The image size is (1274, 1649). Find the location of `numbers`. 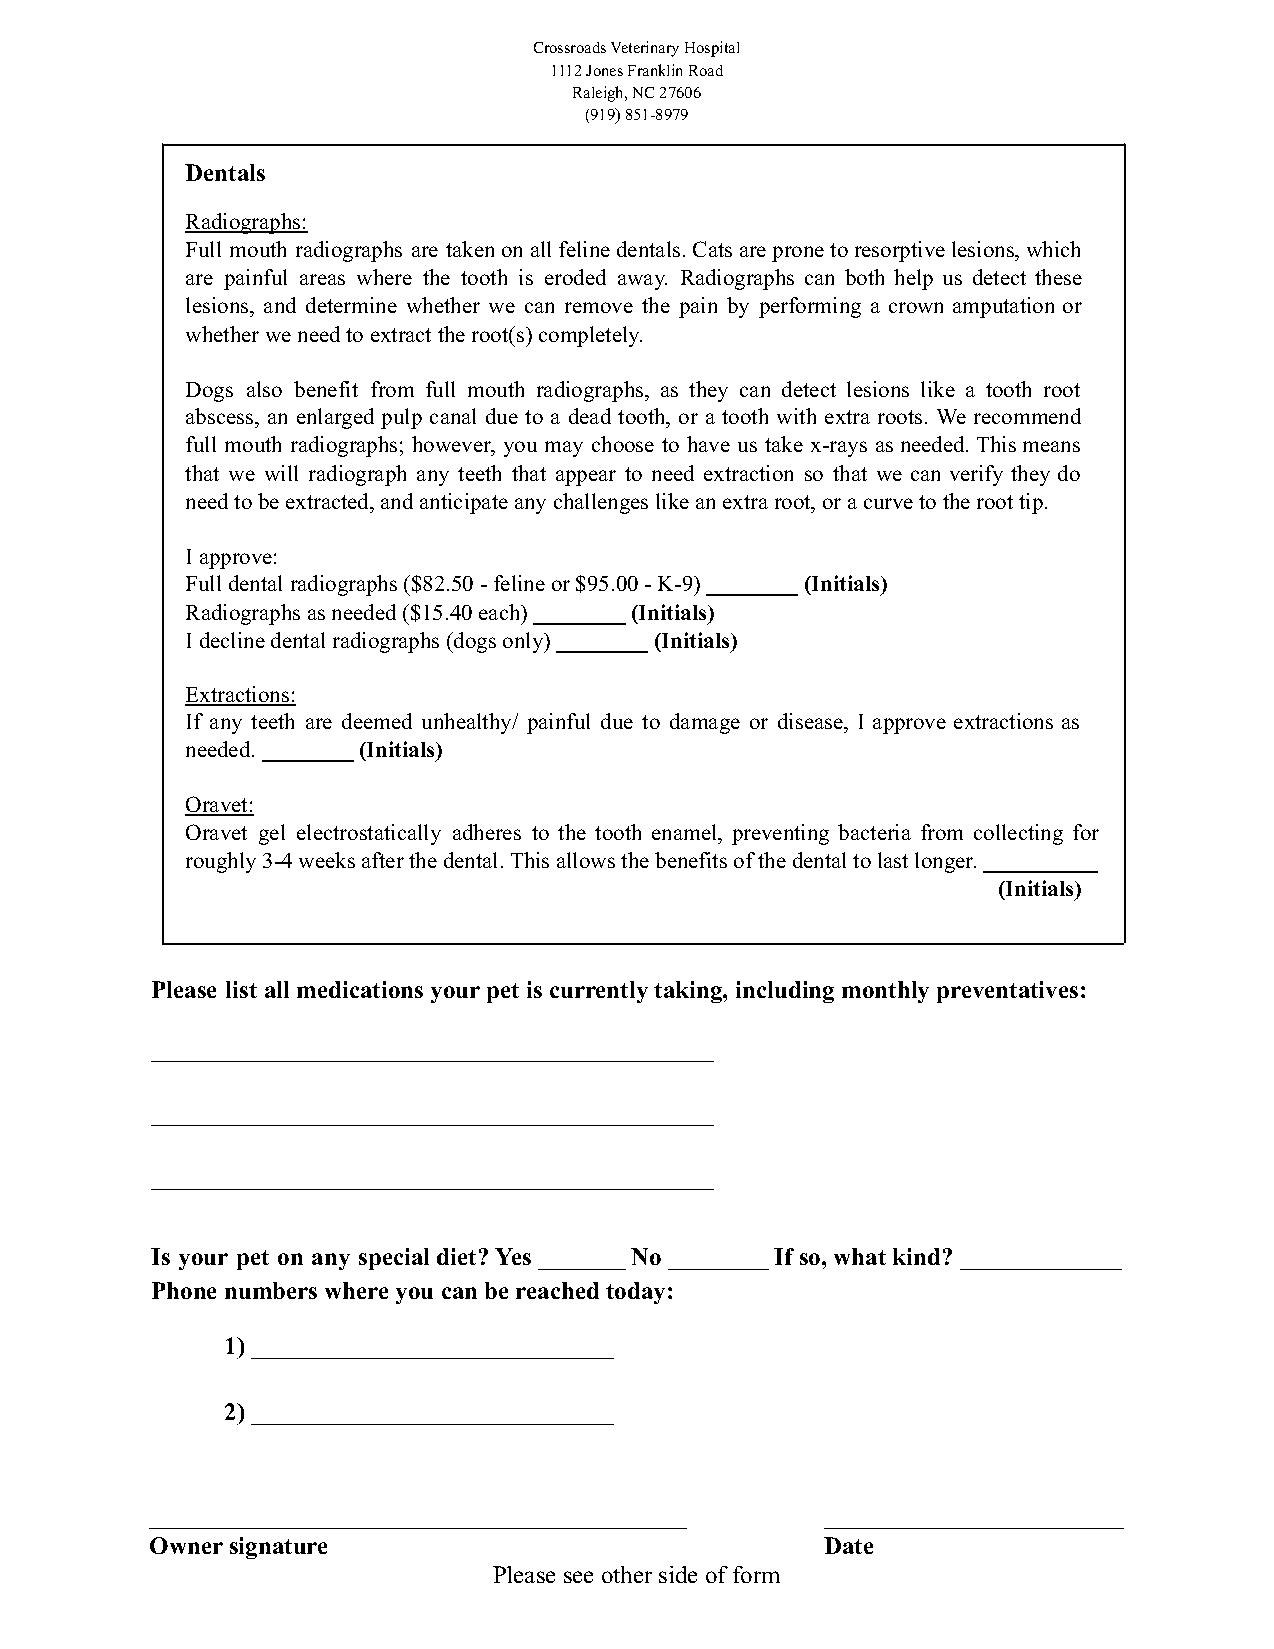

numbers is located at coordinates (271, 1290).
